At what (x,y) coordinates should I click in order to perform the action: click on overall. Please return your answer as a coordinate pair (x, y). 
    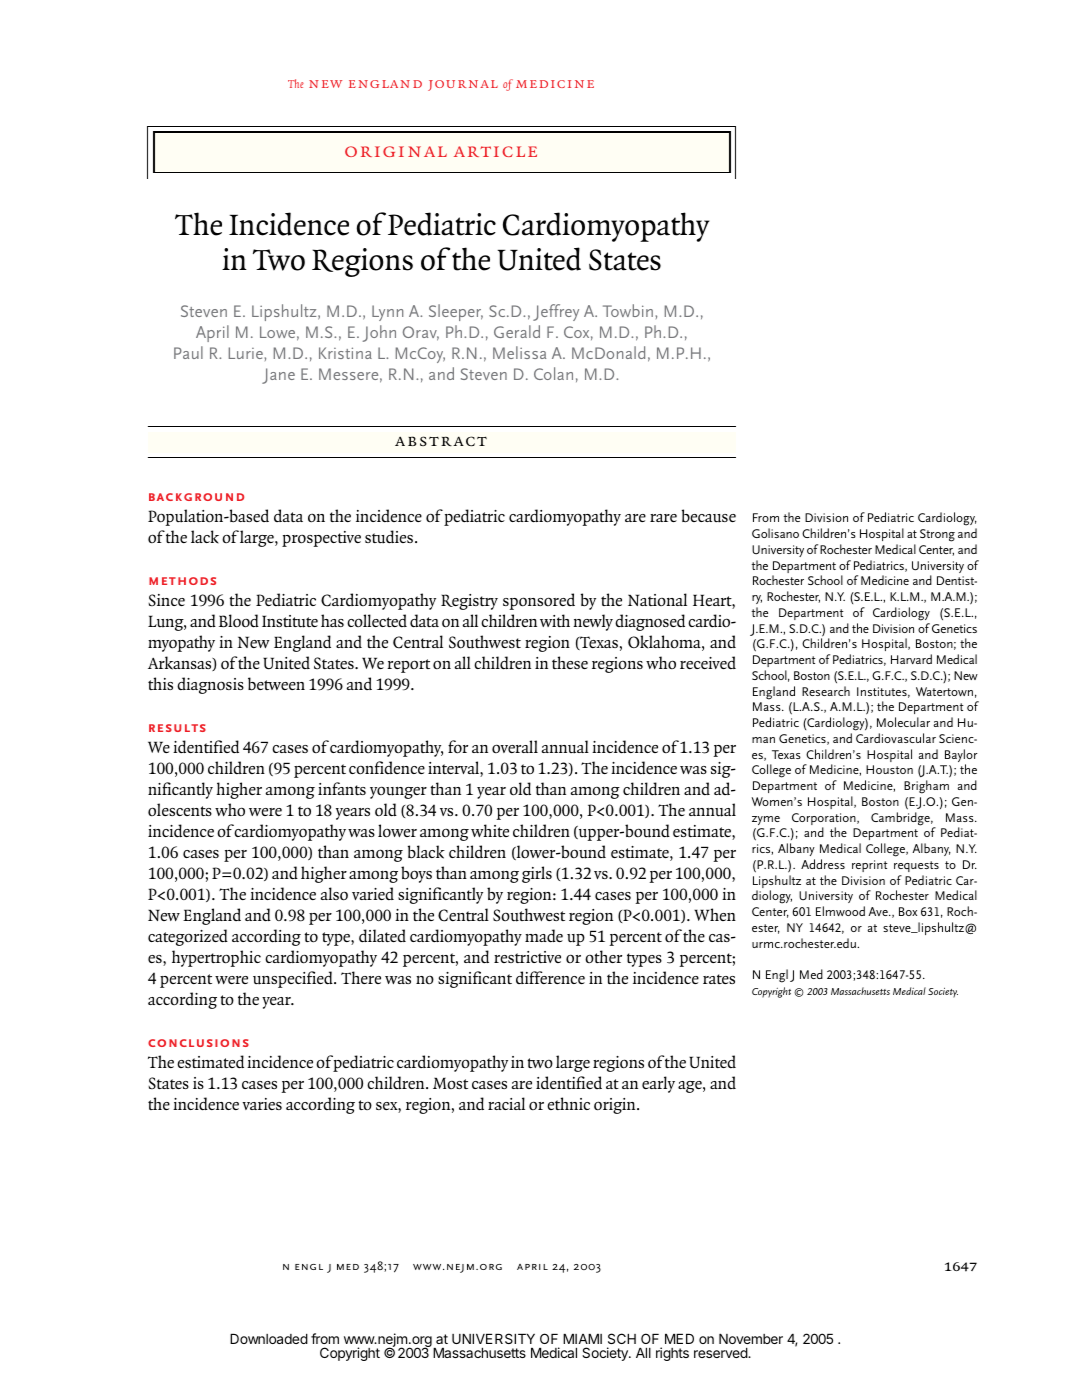
    Looking at the image, I should click on (515, 746).
